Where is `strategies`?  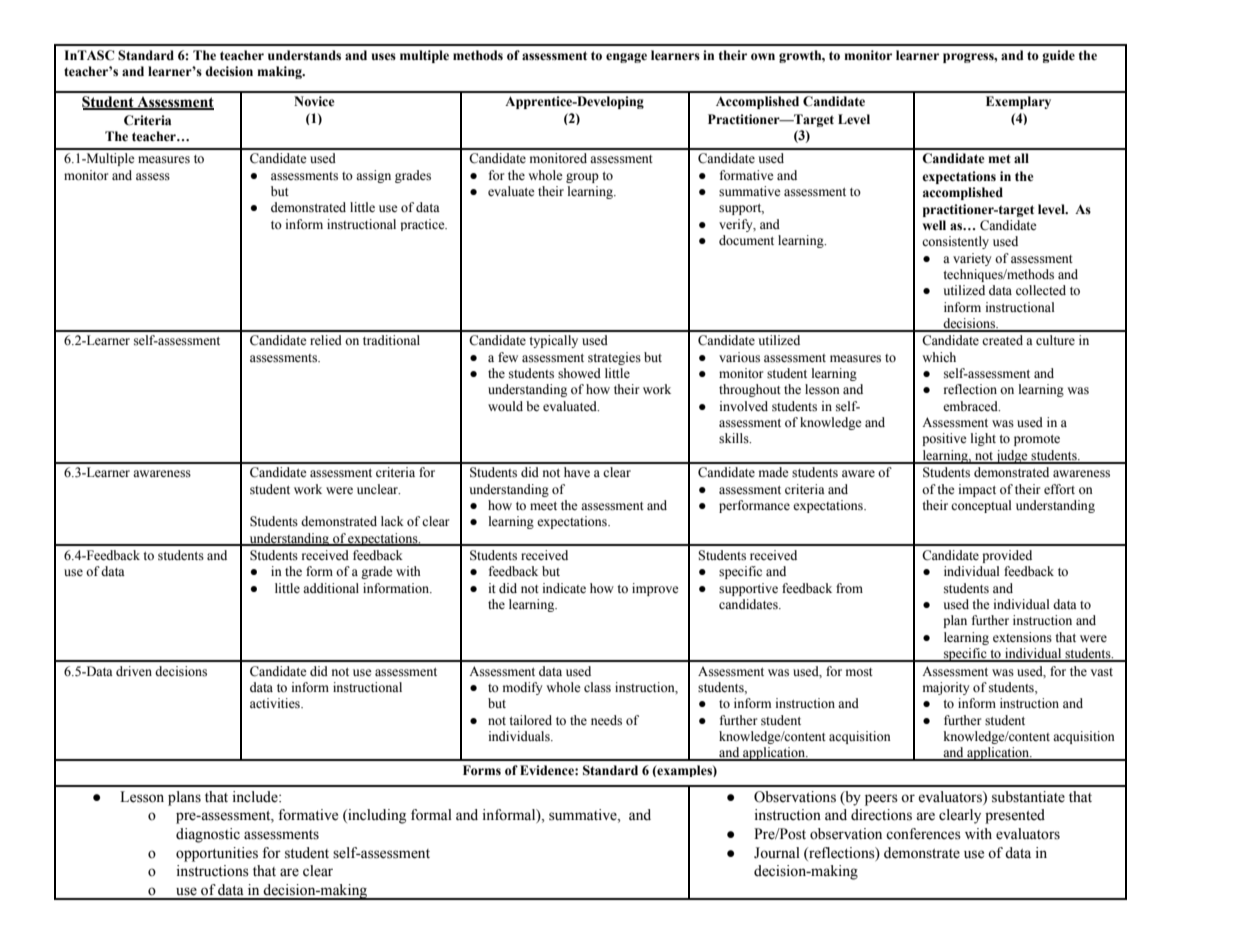 strategies is located at coordinates (614, 358).
